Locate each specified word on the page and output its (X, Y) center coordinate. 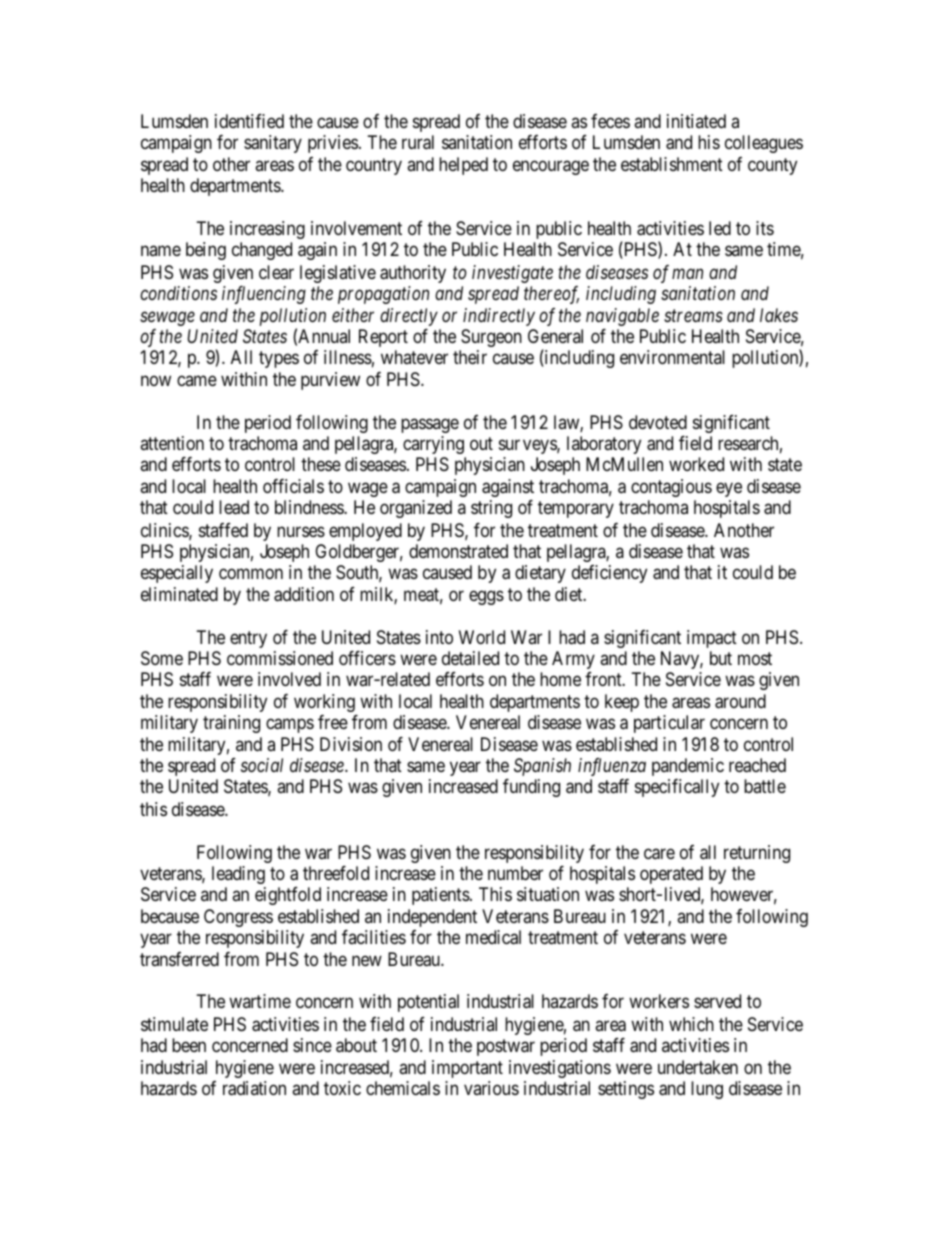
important (467, 1069)
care (659, 854)
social (262, 765)
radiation (254, 1088)
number (515, 873)
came (197, 380)
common (251, 573)
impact (712, 639)
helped (463, 166)
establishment (672, 164)
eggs (486, 597)
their (470, 357)
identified (249, 121)
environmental (672, 357)
